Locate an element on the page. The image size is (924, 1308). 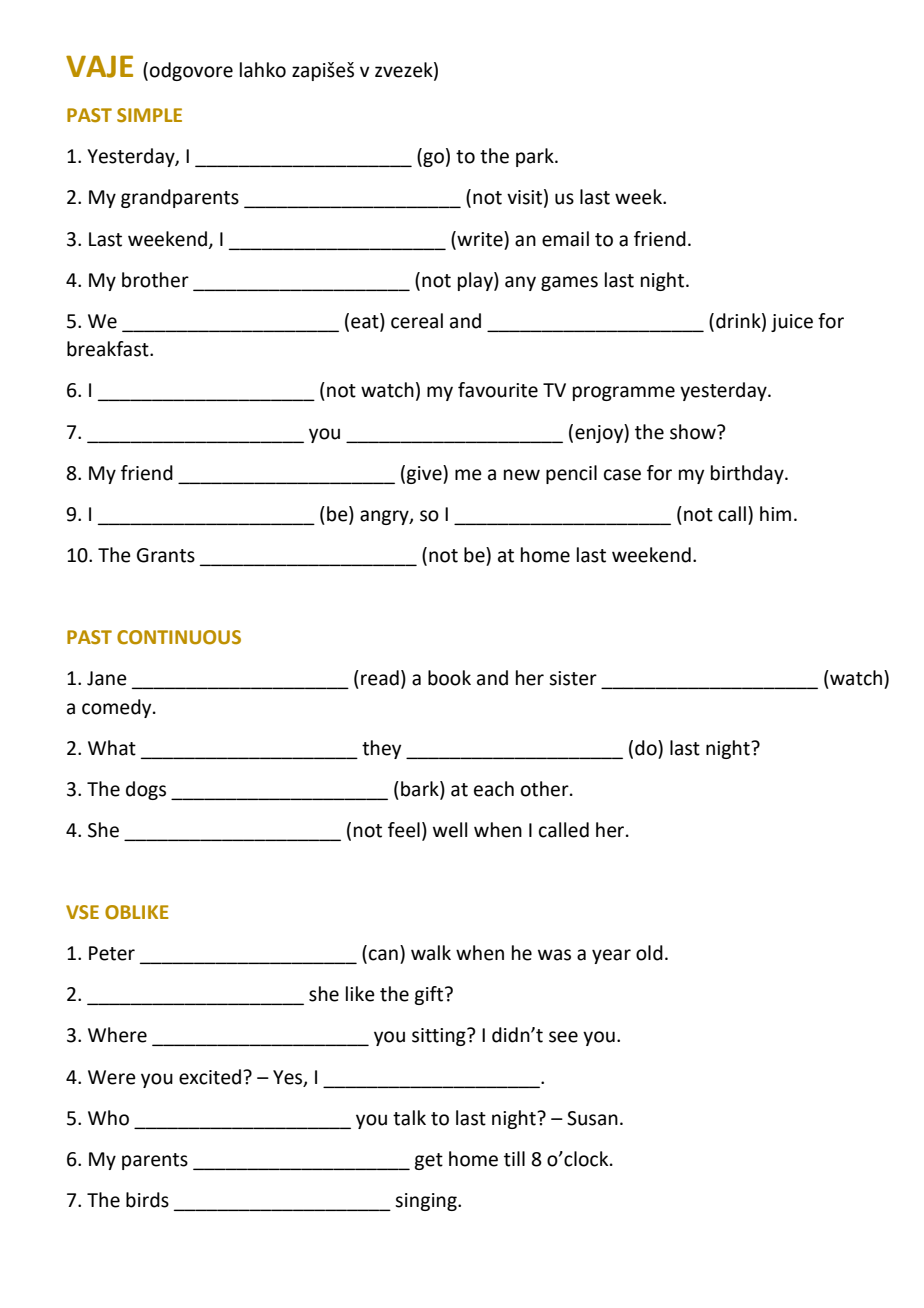
park is located at coordinates (536, 157).
